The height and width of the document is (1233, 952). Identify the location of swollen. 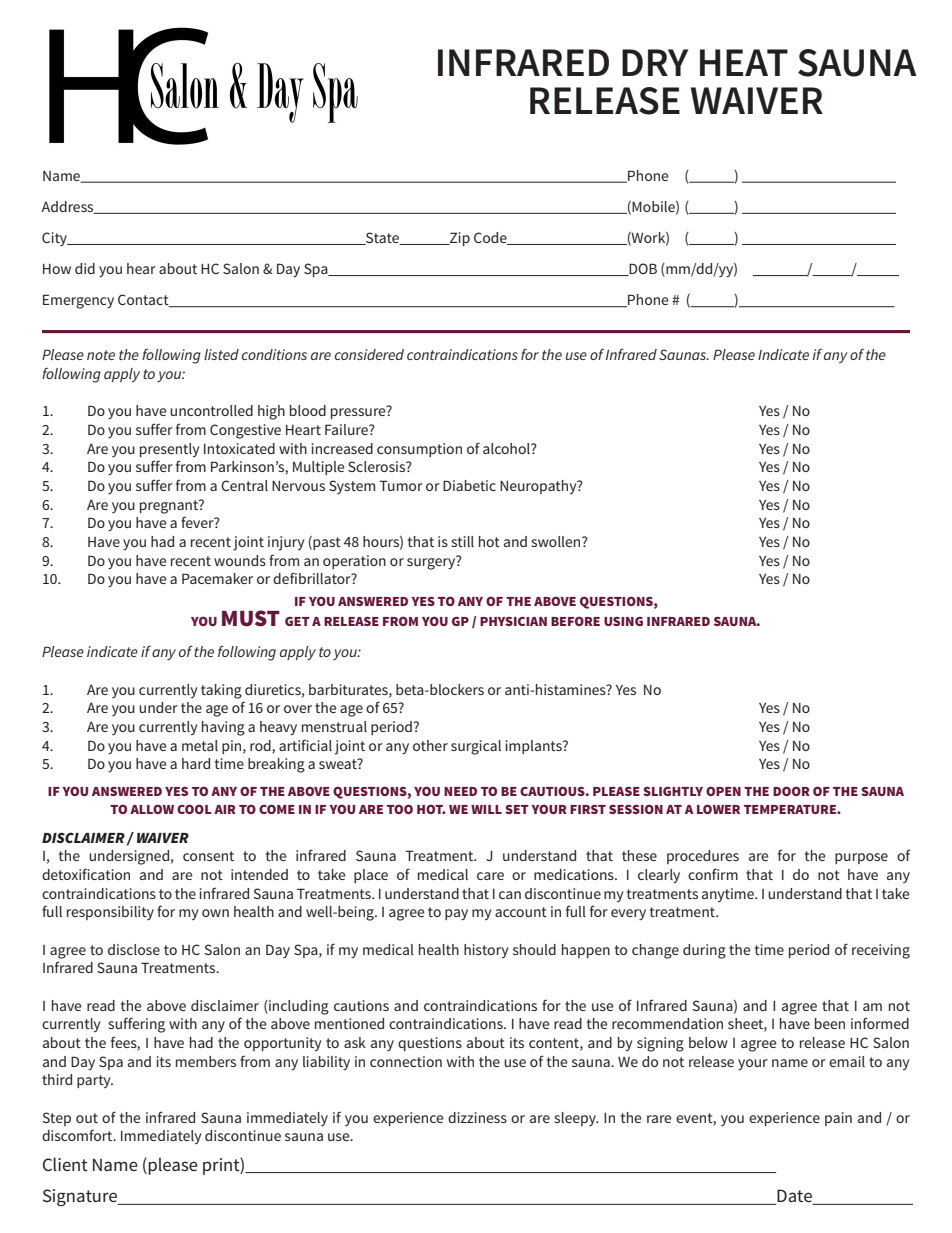
(557, 541).
